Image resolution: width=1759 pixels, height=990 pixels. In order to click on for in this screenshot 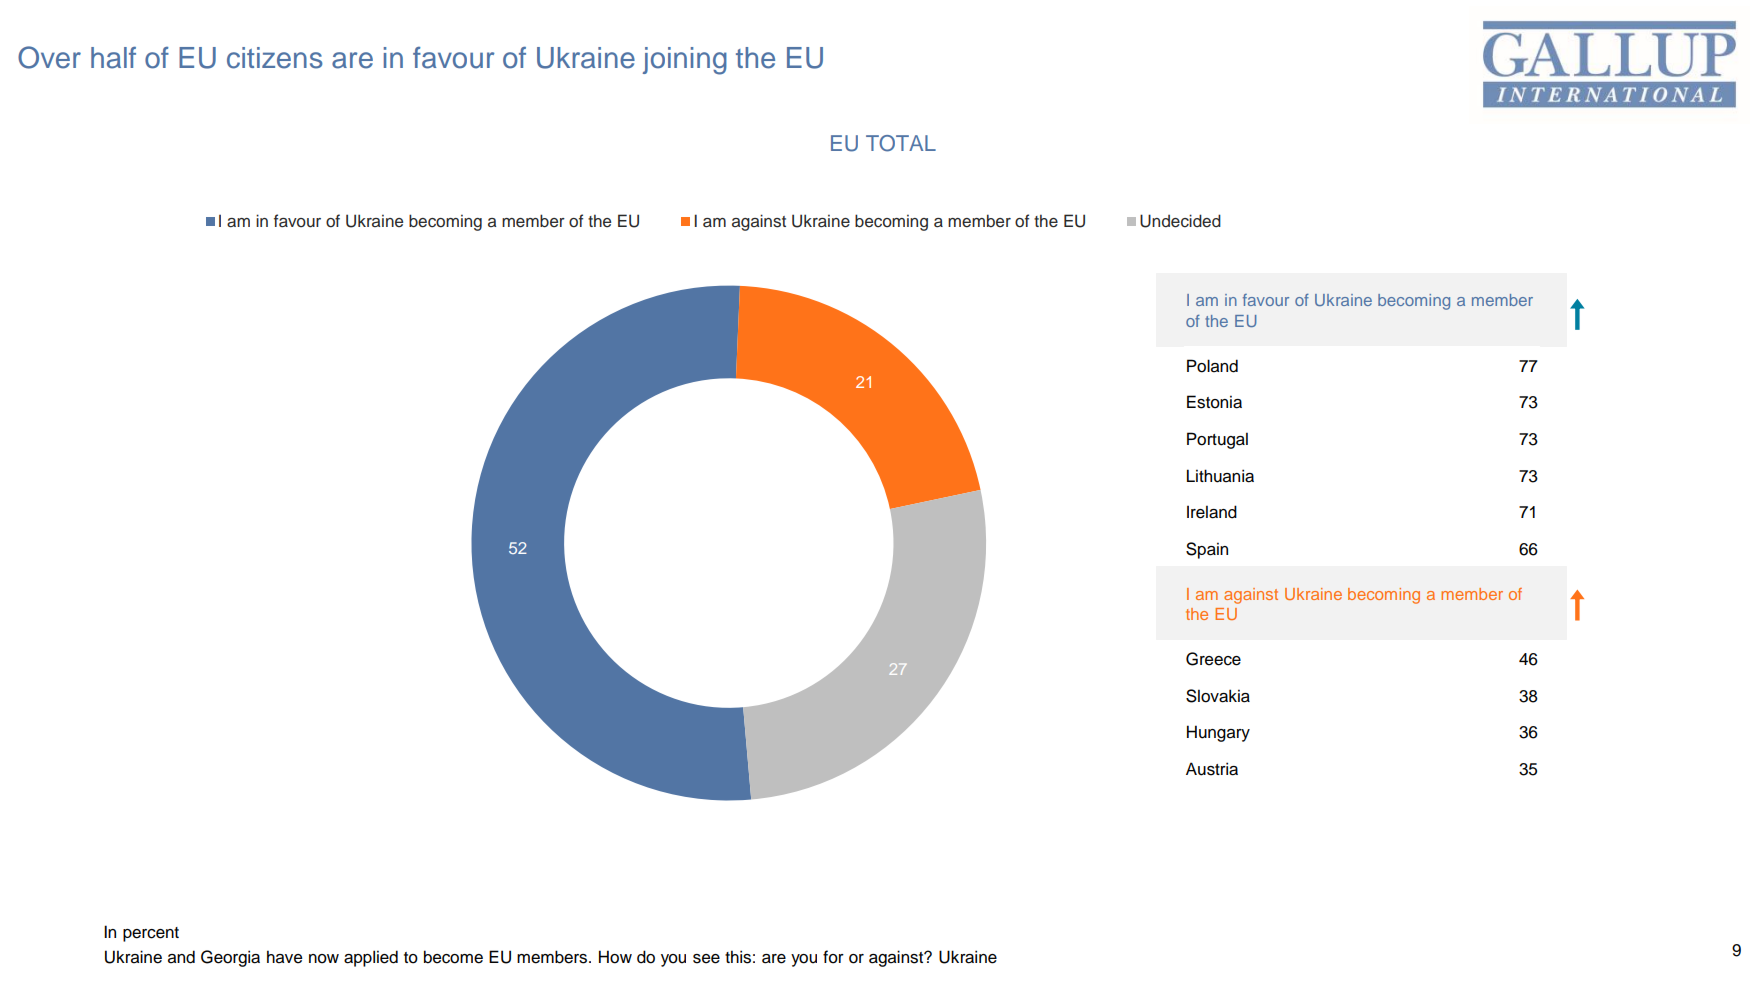, I will do `click(833, 957)`.
